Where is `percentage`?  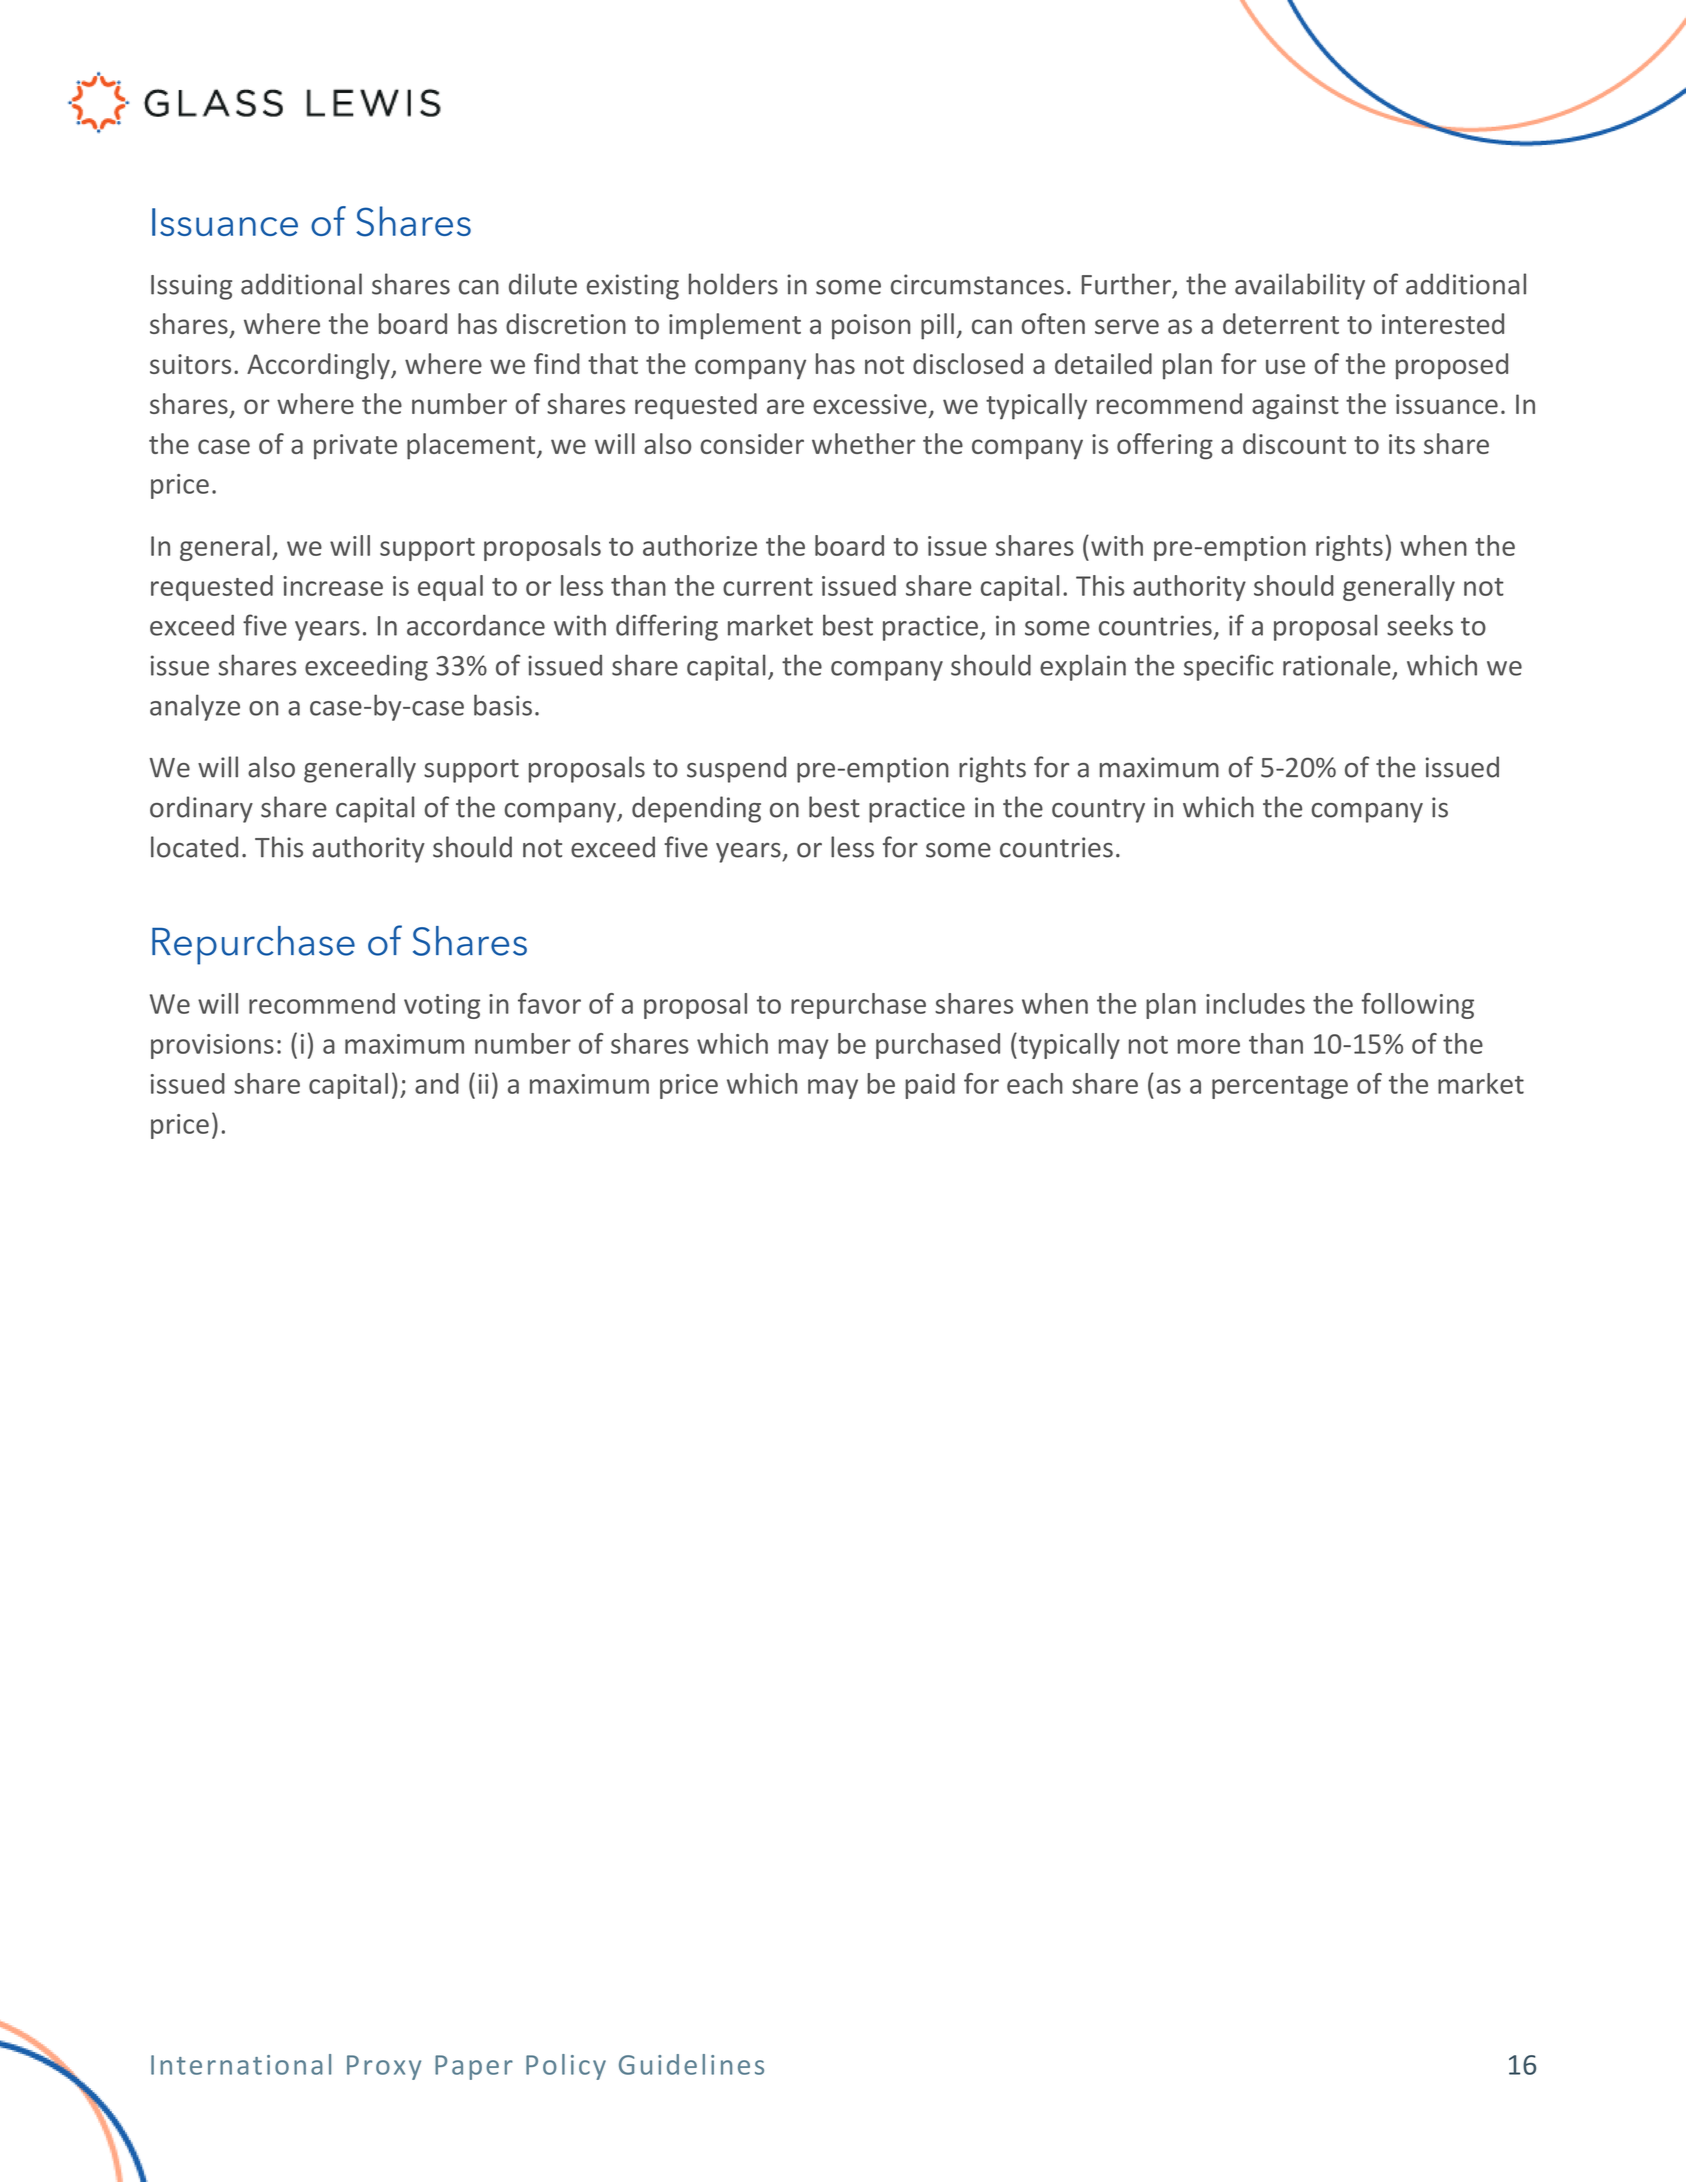
percentage is located at coordinates (1280, 1087).
